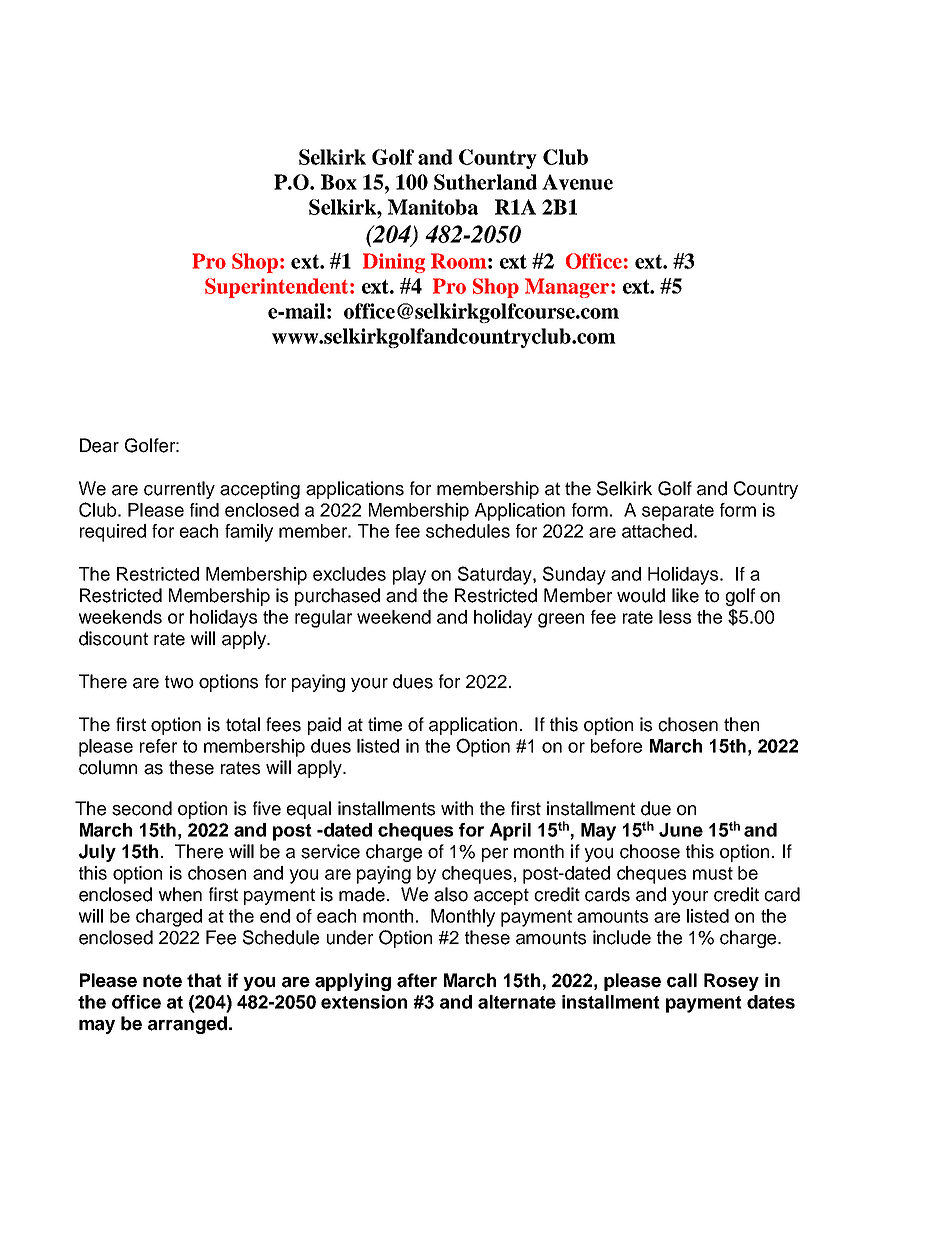 The image size is (952, 1233). Describe the element at coordinates (113, 638) in the document. I see `discount` at that location.
